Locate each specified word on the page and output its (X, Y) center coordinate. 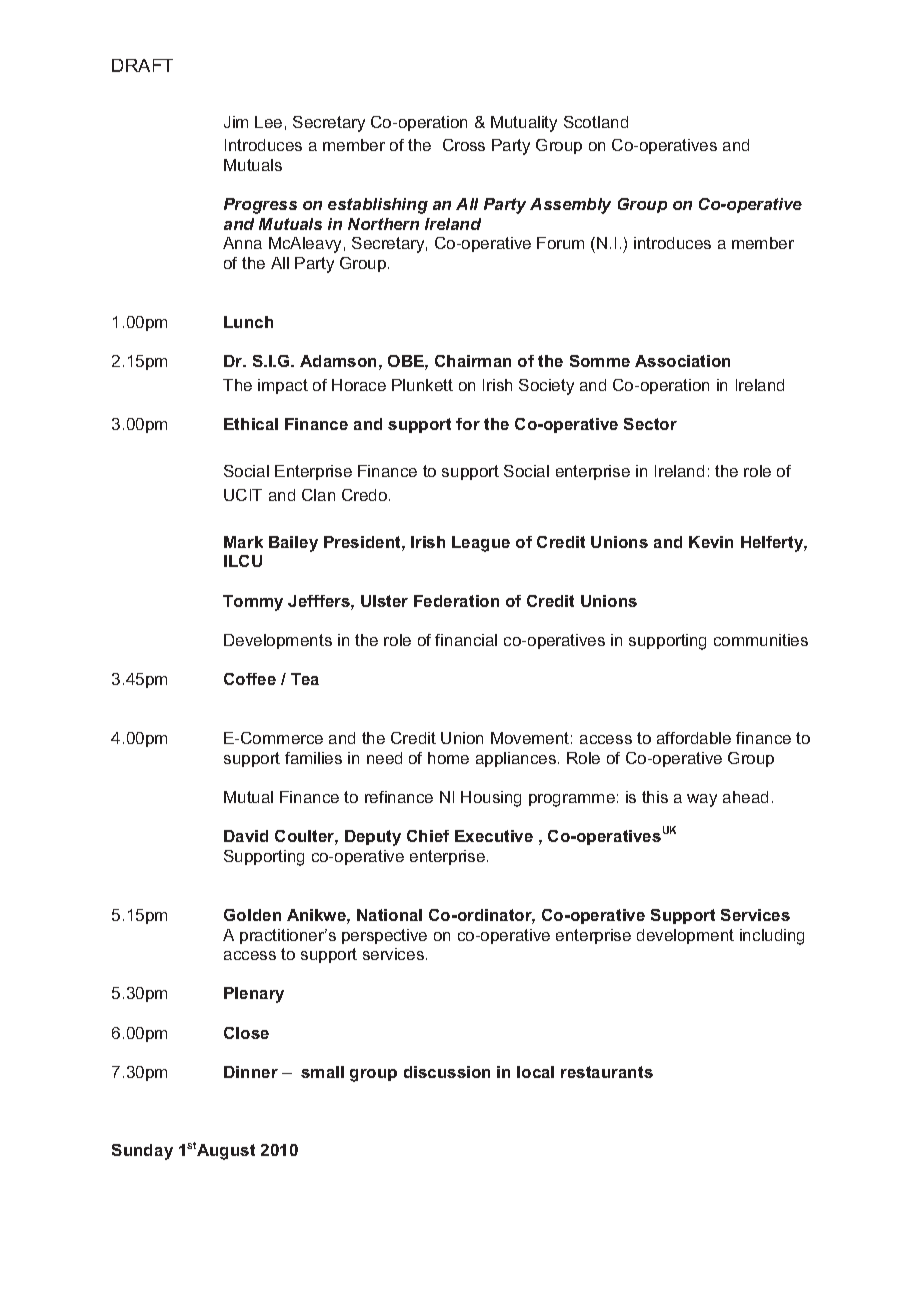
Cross (464, 145)
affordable (694, 738)
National (389, 915)
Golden (252, 915)
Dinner (251, 1072)
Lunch (248, 322)
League (481, 544)
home (448, 758)
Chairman (473, 361)
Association (682, 361)
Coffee (250, 679)
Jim (236, 122)
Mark (243, 542)
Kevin (711, 542)
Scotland (596, 122)
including (772, 937)
